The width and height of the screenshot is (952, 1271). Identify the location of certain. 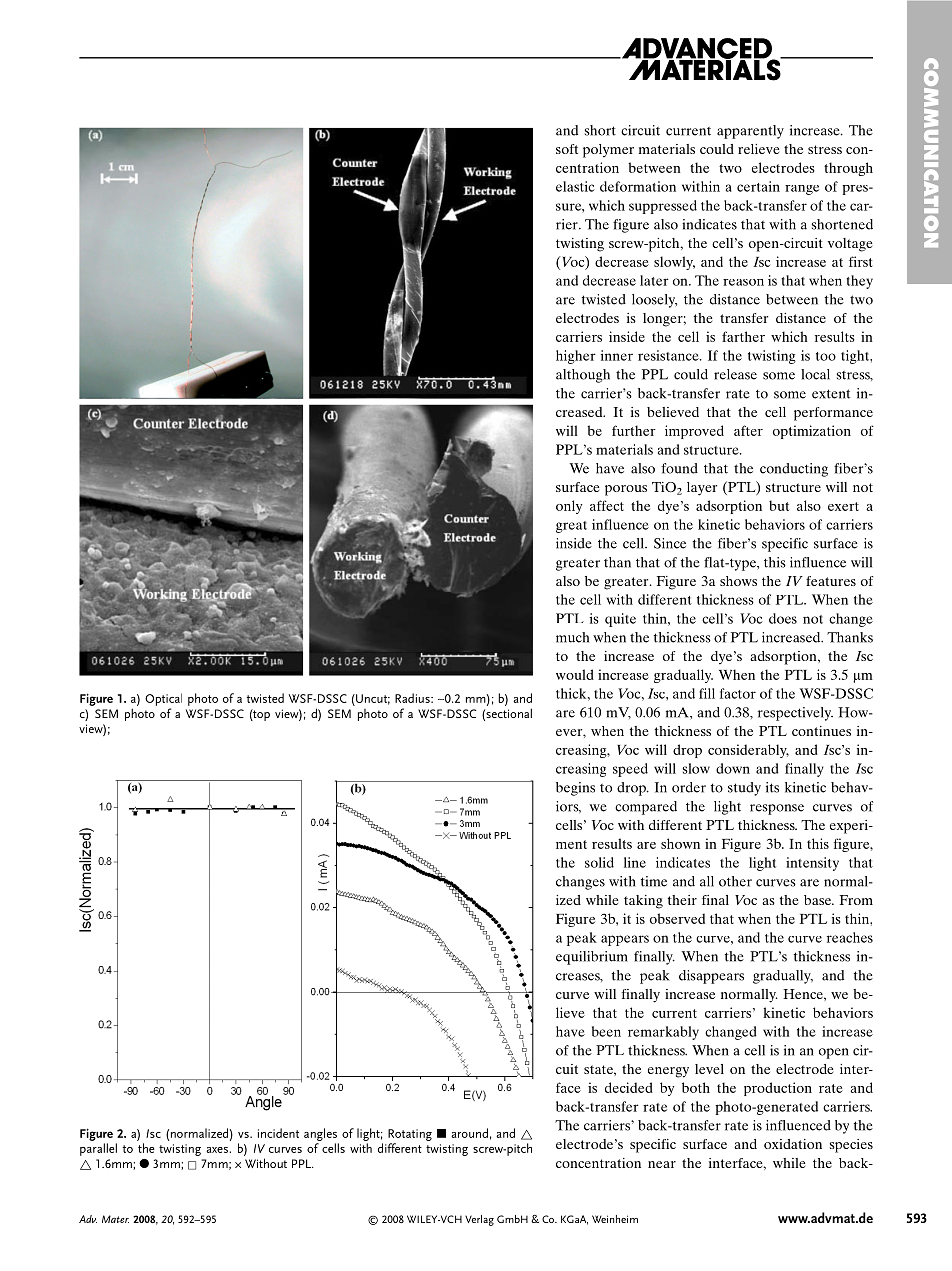
(758, 186).
